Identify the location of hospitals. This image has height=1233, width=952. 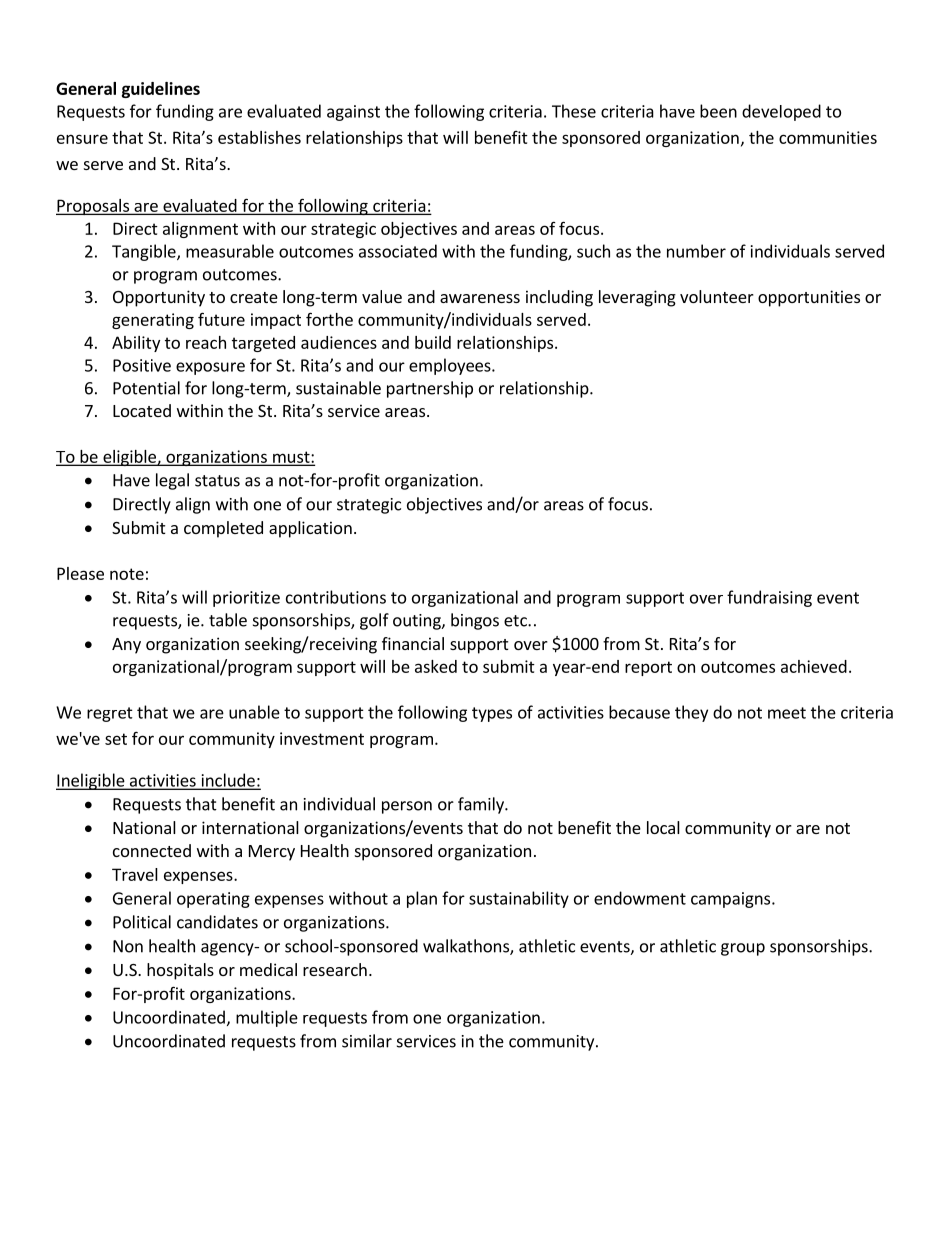
(180, 971).
